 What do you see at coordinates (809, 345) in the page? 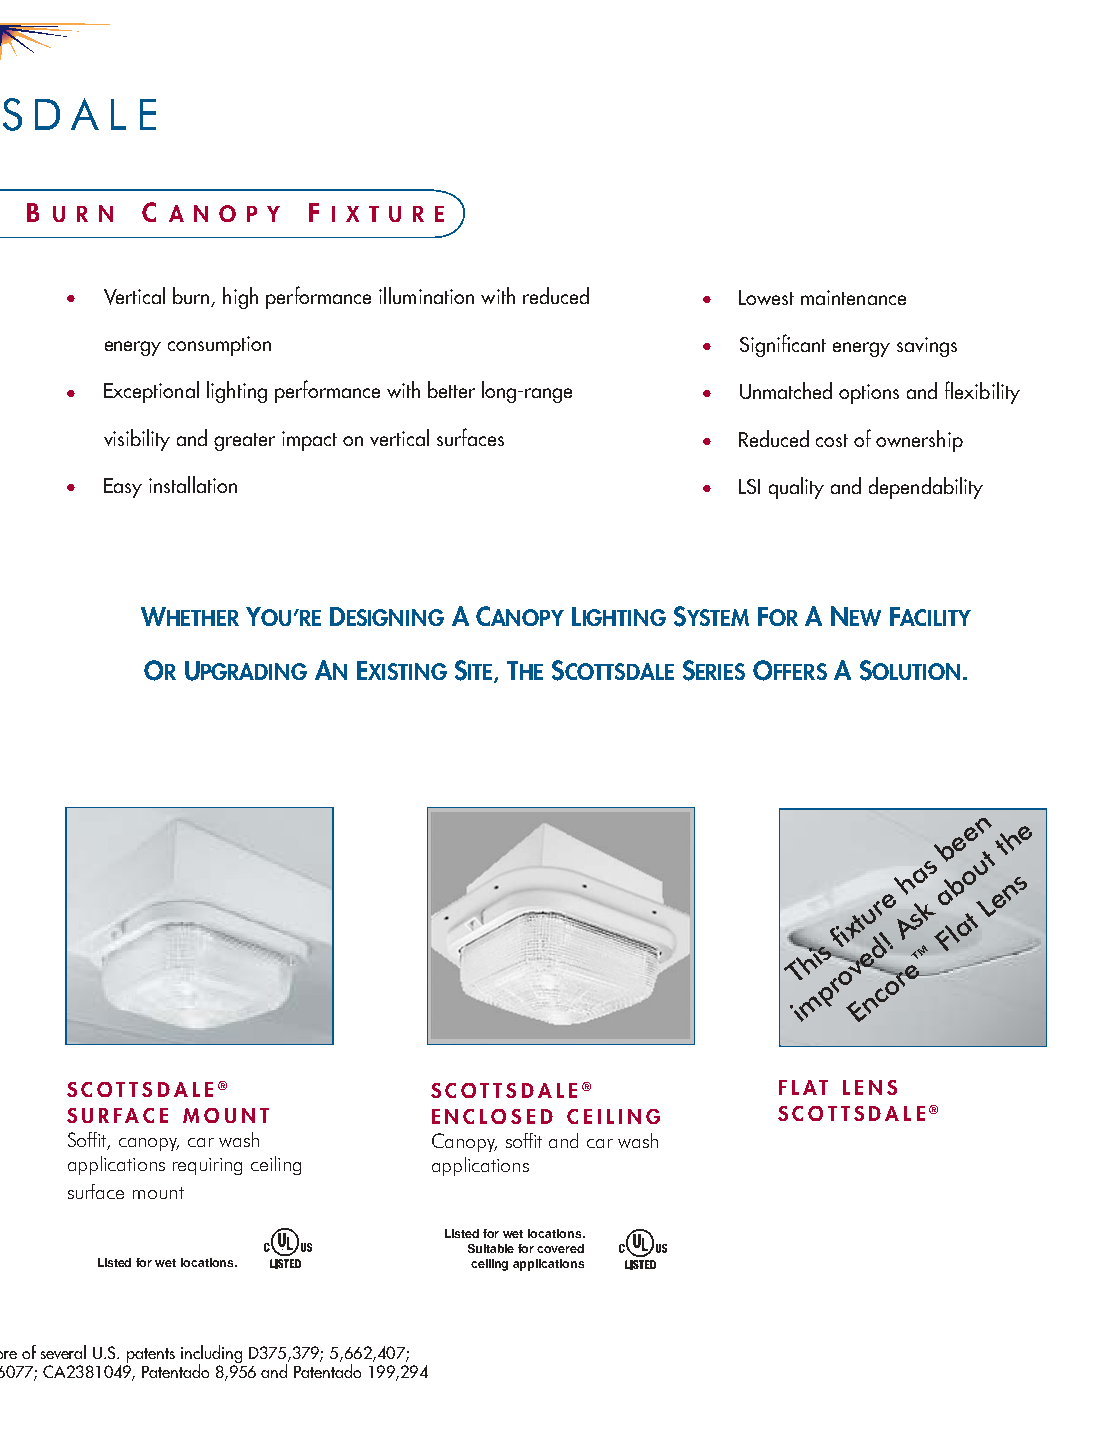
I see `cant` at bounding box center [809, 345].
